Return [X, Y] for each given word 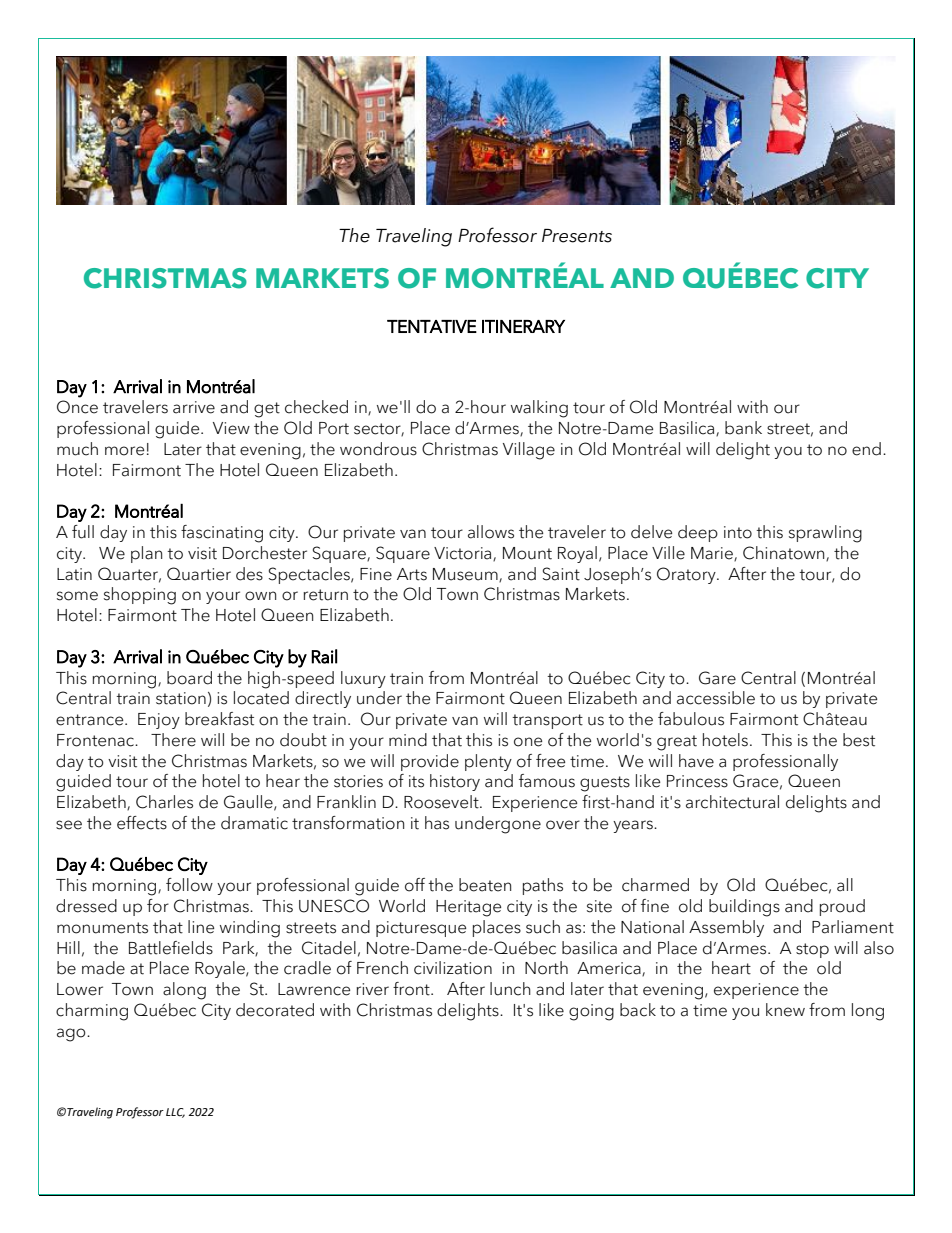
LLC [175, 1113]
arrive [194, 407]
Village [529, 451]
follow [189, 885]
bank [743, 428]
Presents [577, 236]
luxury [363, 679]
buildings [744, 908]
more [124, 451]
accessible [716, 698]
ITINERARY [523, 326]
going [591, 1012]
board [189, 678]
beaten [485, 885]
